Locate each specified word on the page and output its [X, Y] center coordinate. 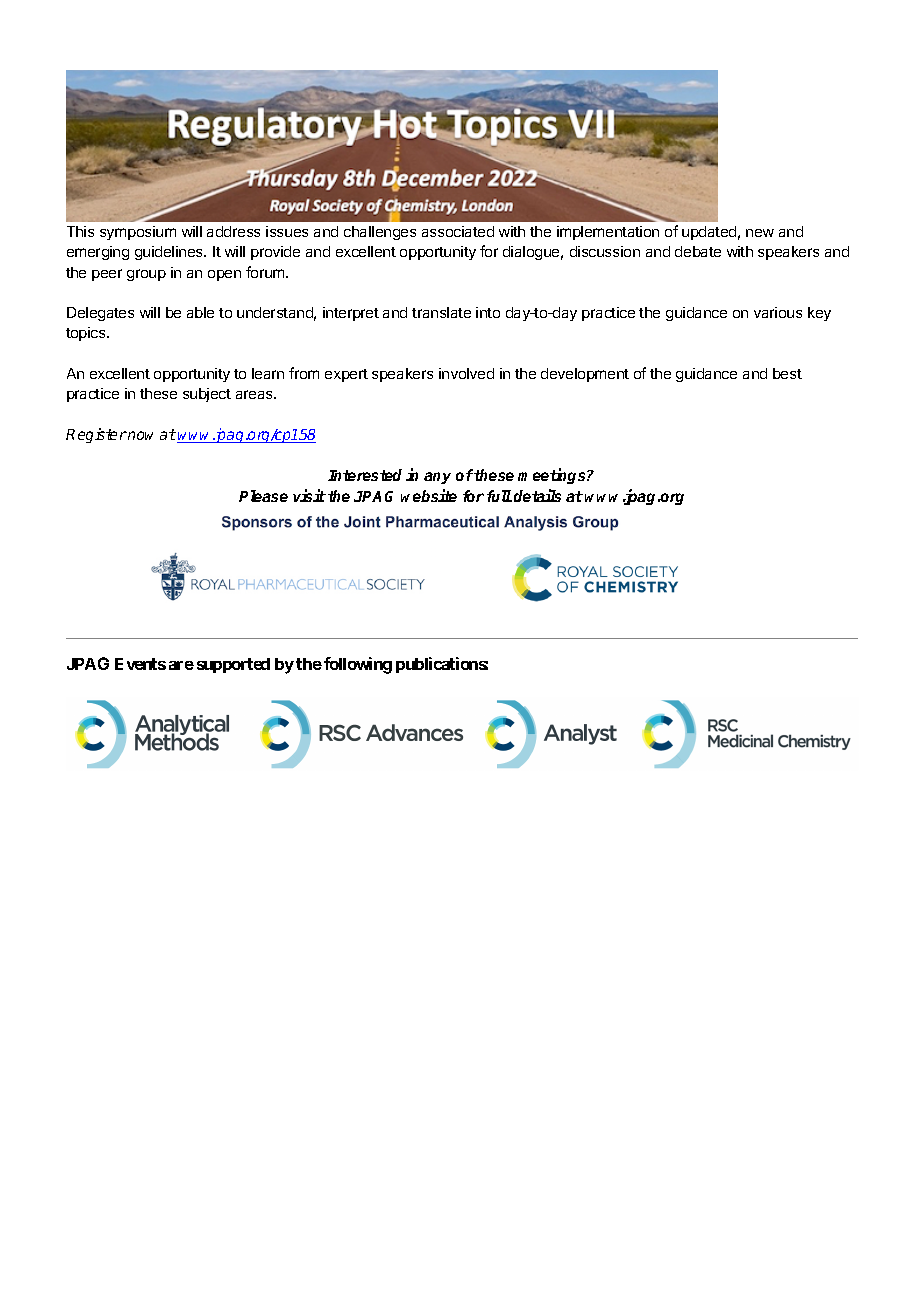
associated [458, 231]
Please [263, 496]
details [537, 495]
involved [466, 373]
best [787, 373]
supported [233, 665]
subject [207, 395]
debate [698, 251]
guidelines [170, 253]
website [429, 495]
